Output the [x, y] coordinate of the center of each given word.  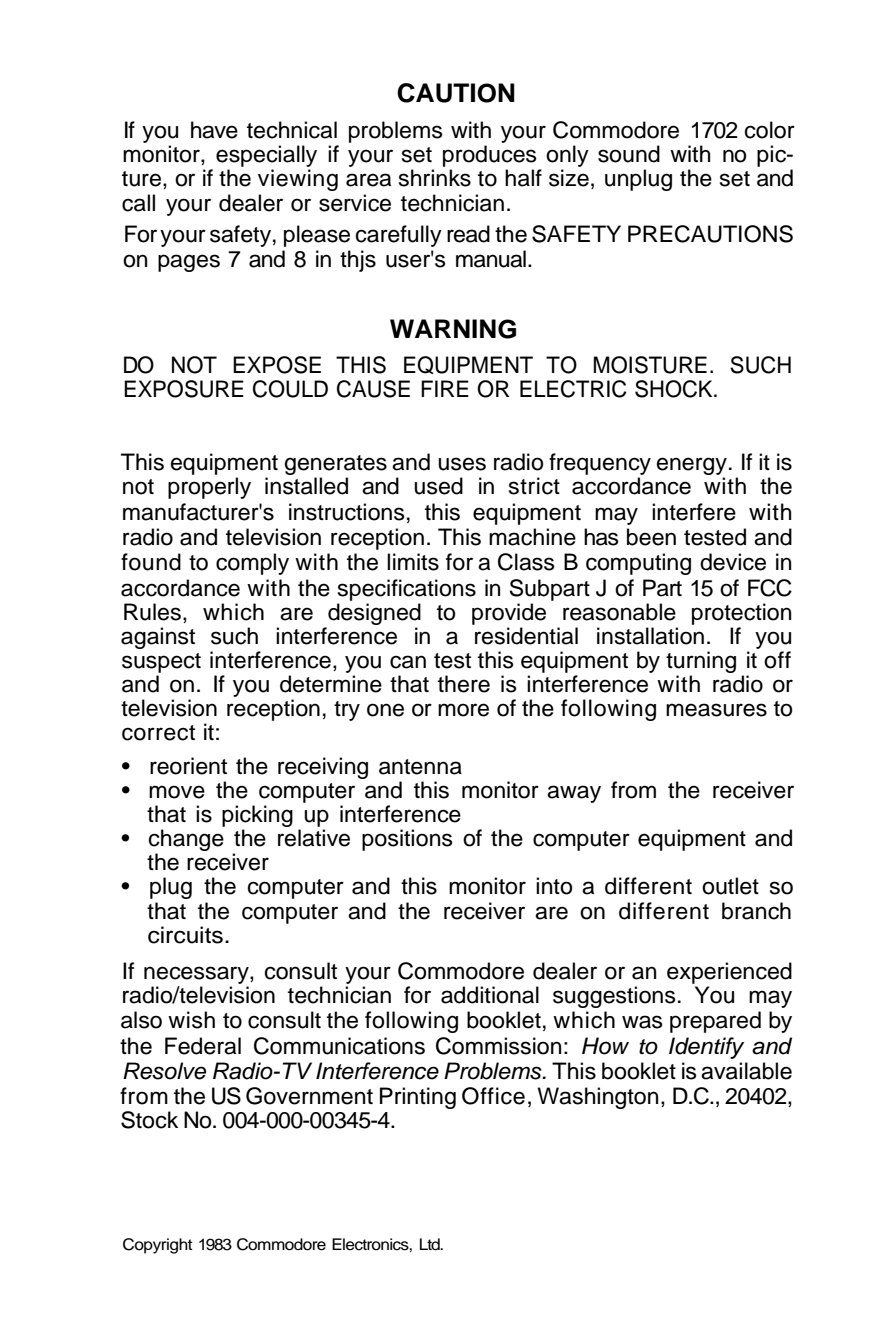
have [214, 130]
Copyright [158, 1246]
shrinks [435, 178]
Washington [597, 1098]
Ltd [431, 1244]
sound [629, 154]
